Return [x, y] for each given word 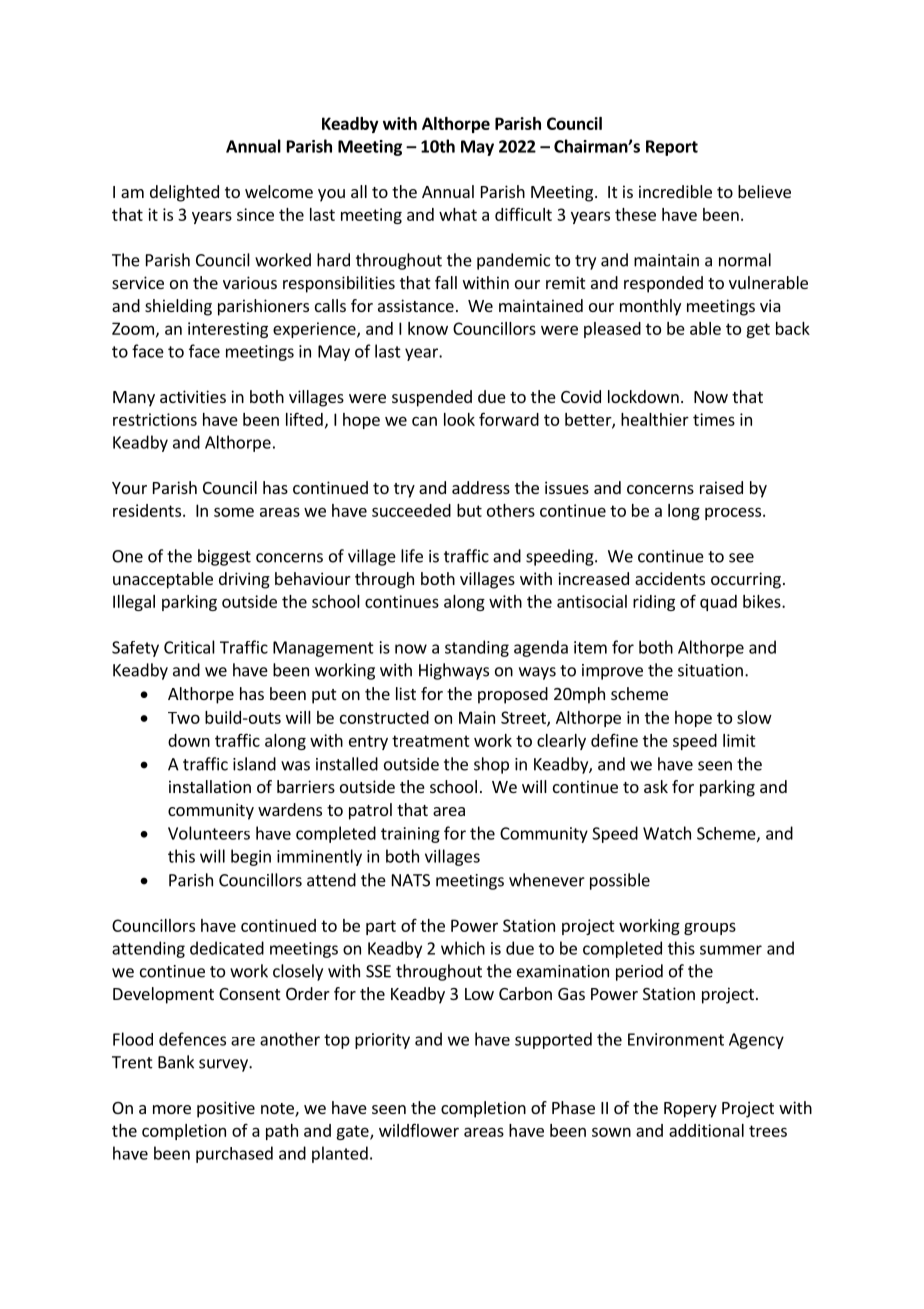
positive [226, 1109]
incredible [675, 191]
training [410, 835]
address [481, 487]
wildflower [419, 1130]
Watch [667, 833]
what [458, 214]
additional [706, 1130]
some [234, 512]
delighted [184, 193]
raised [721, 487]
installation [210, 786]
